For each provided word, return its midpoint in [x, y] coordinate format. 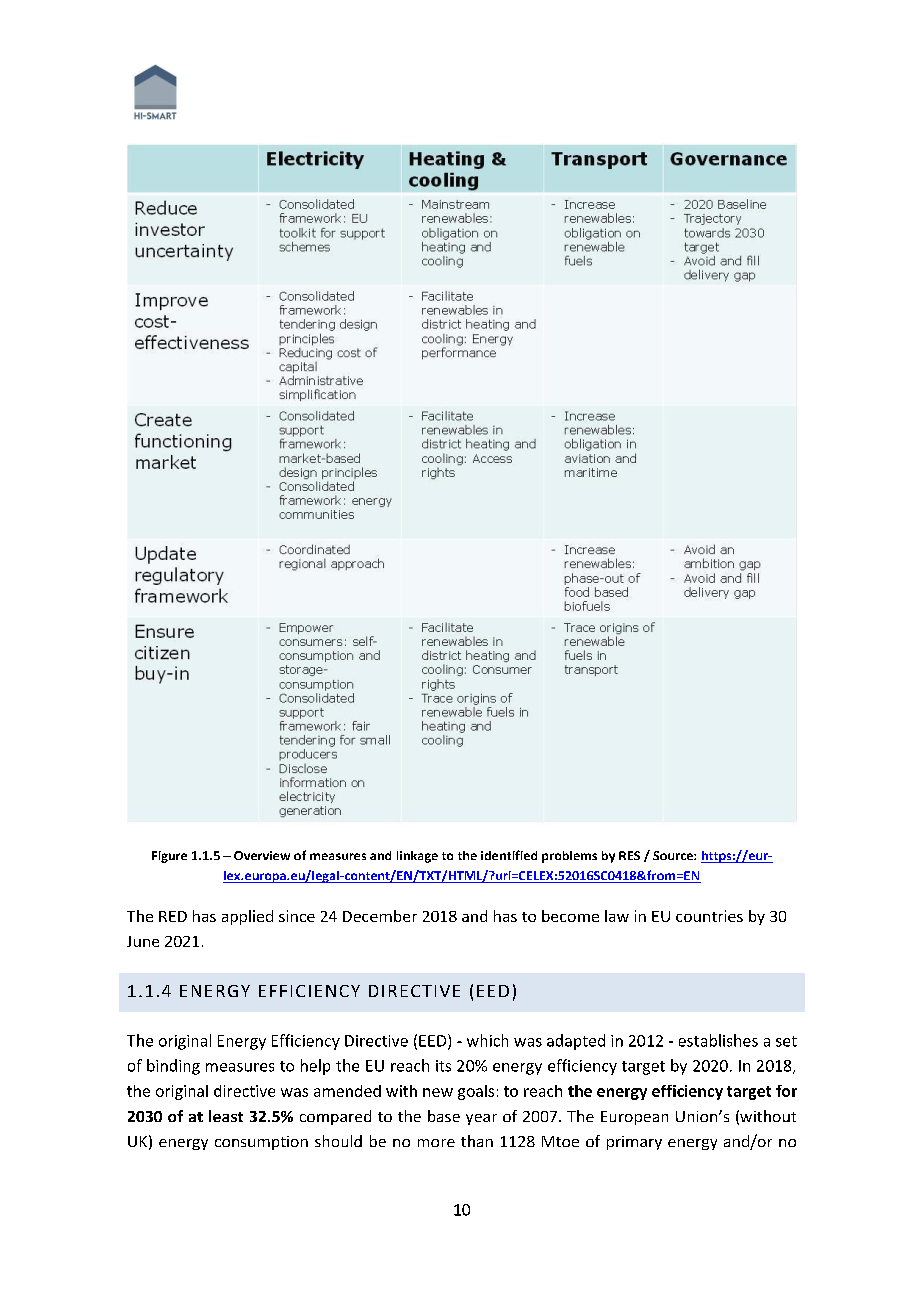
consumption [261, 1143]
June [143, 941]
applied [247, 917]
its [443, 1066]
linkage [417, 857]
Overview [262, 855]
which [487, 1040]
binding [173, 1067]
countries [709, 916]
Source [674, 855]
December [380, 916]
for [786, 1091]
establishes [718, 1040]
